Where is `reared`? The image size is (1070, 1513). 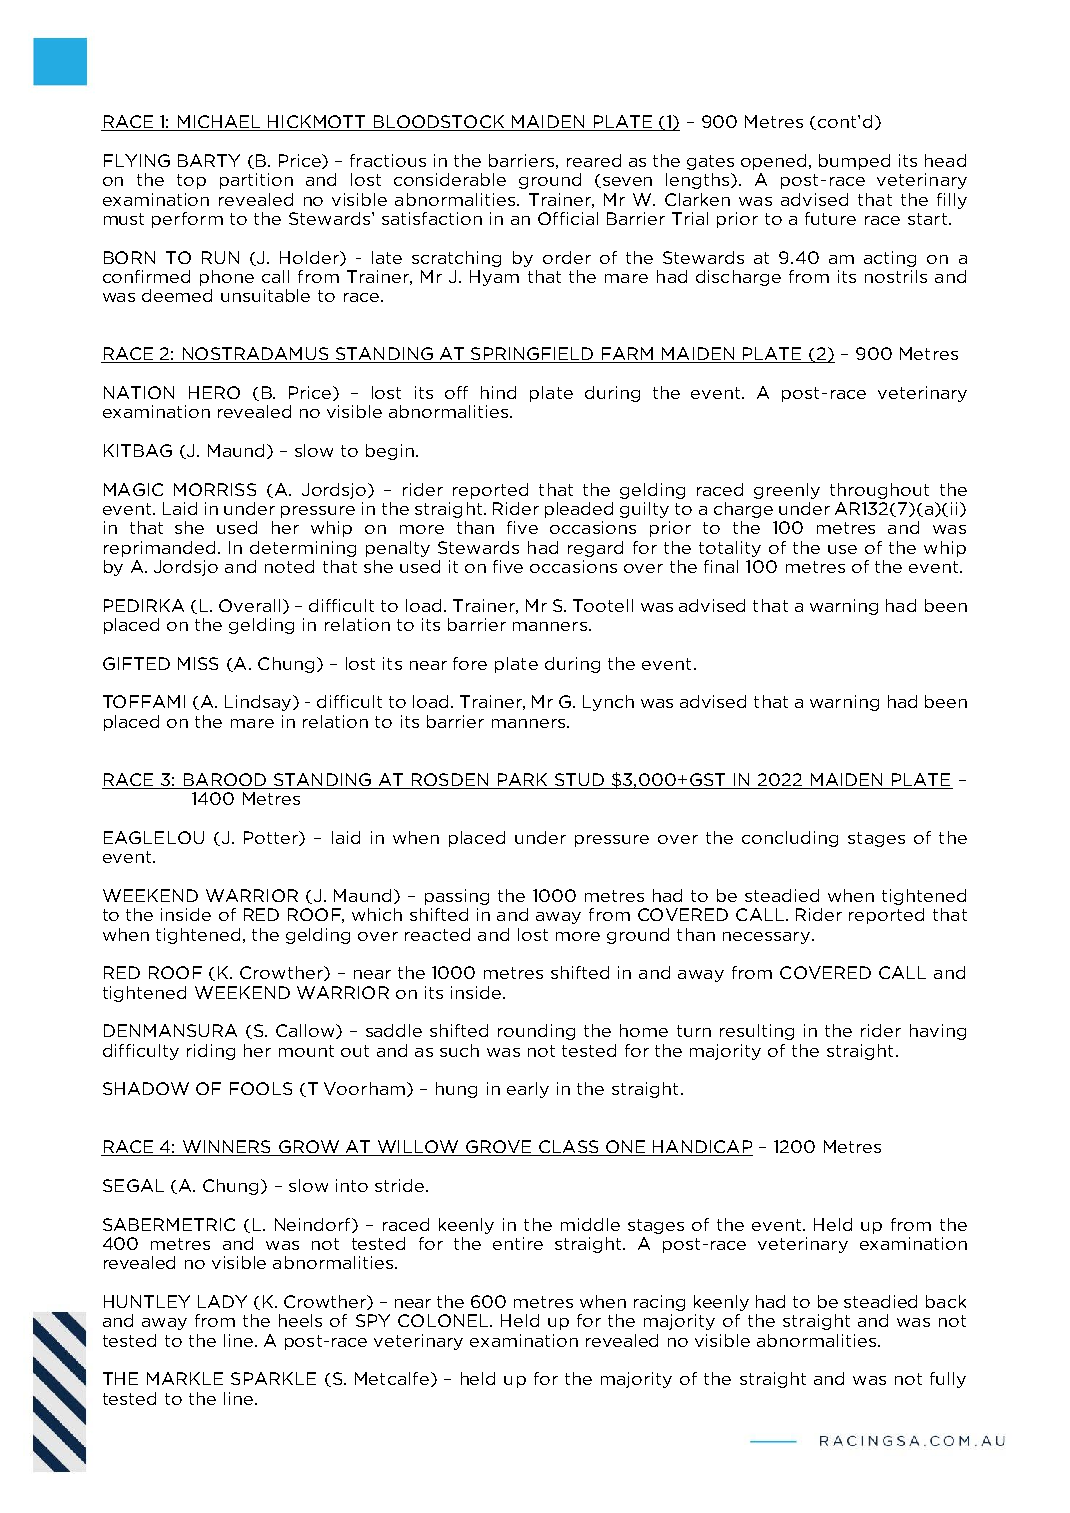
reared is located at coordinates (594, 160).
